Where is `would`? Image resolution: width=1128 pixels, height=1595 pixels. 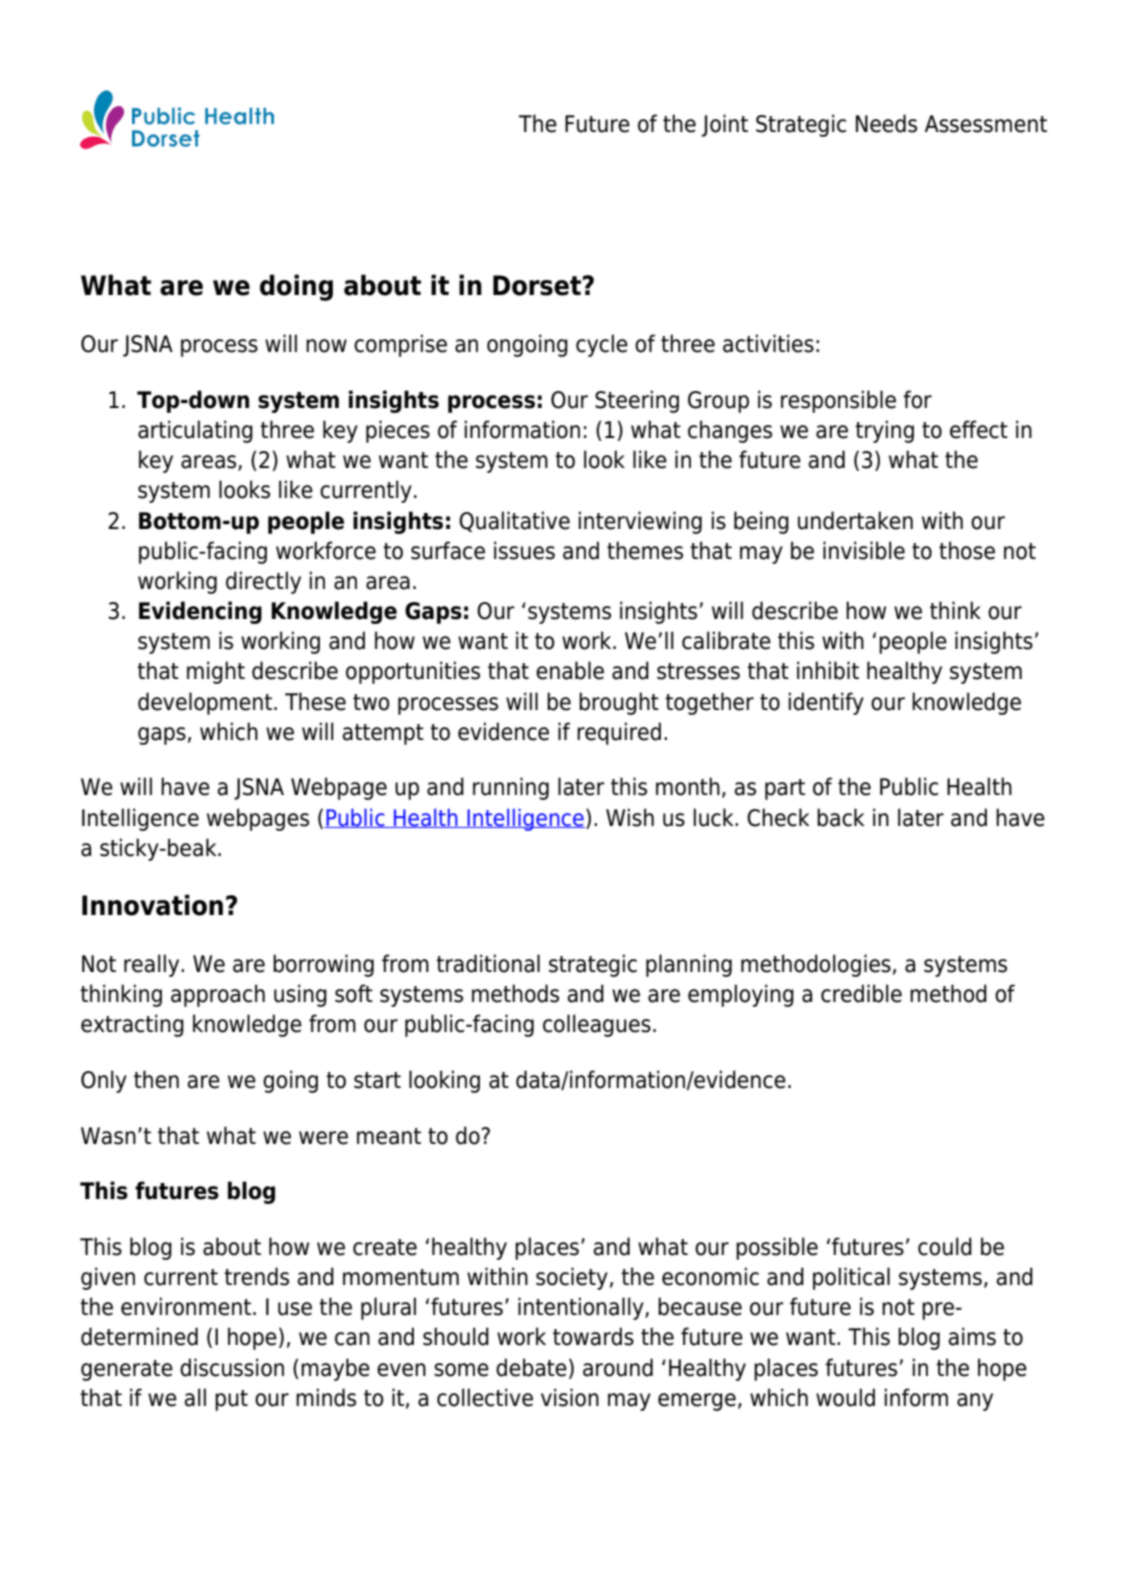
would is located at coordinates (845, 1397).
